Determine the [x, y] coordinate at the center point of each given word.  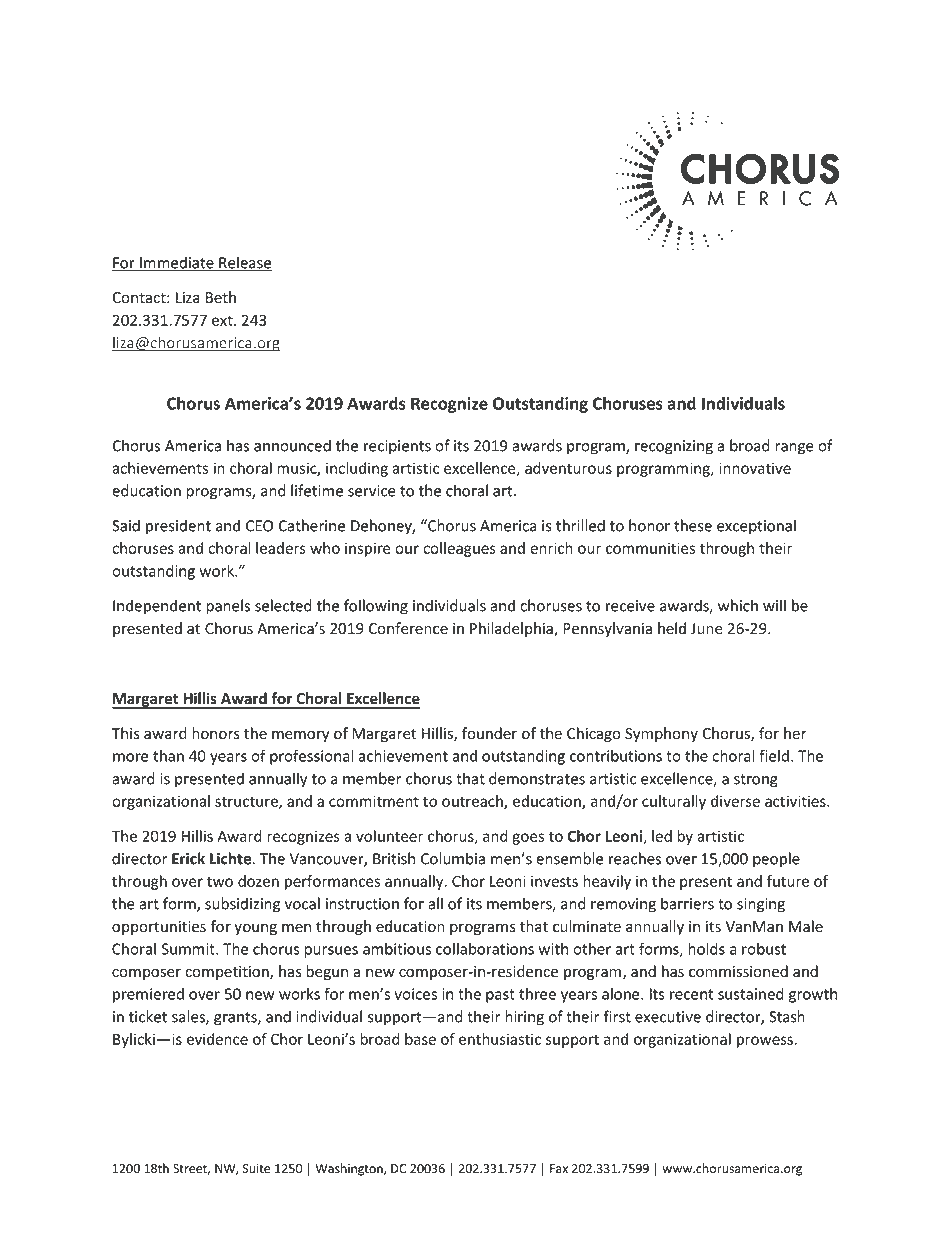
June [707, 629]
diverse [735, 801]
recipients [397, 447]
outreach [473, 802]
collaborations [485, 949]
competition [228, 973]
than [168, 756]
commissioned [738, 971]
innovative [755, 468]
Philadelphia [512, 629]
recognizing [674, 447]
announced [292, 445]
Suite [256, 1169]
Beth [221, 297]
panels [228, 607]
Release [244, 263]
